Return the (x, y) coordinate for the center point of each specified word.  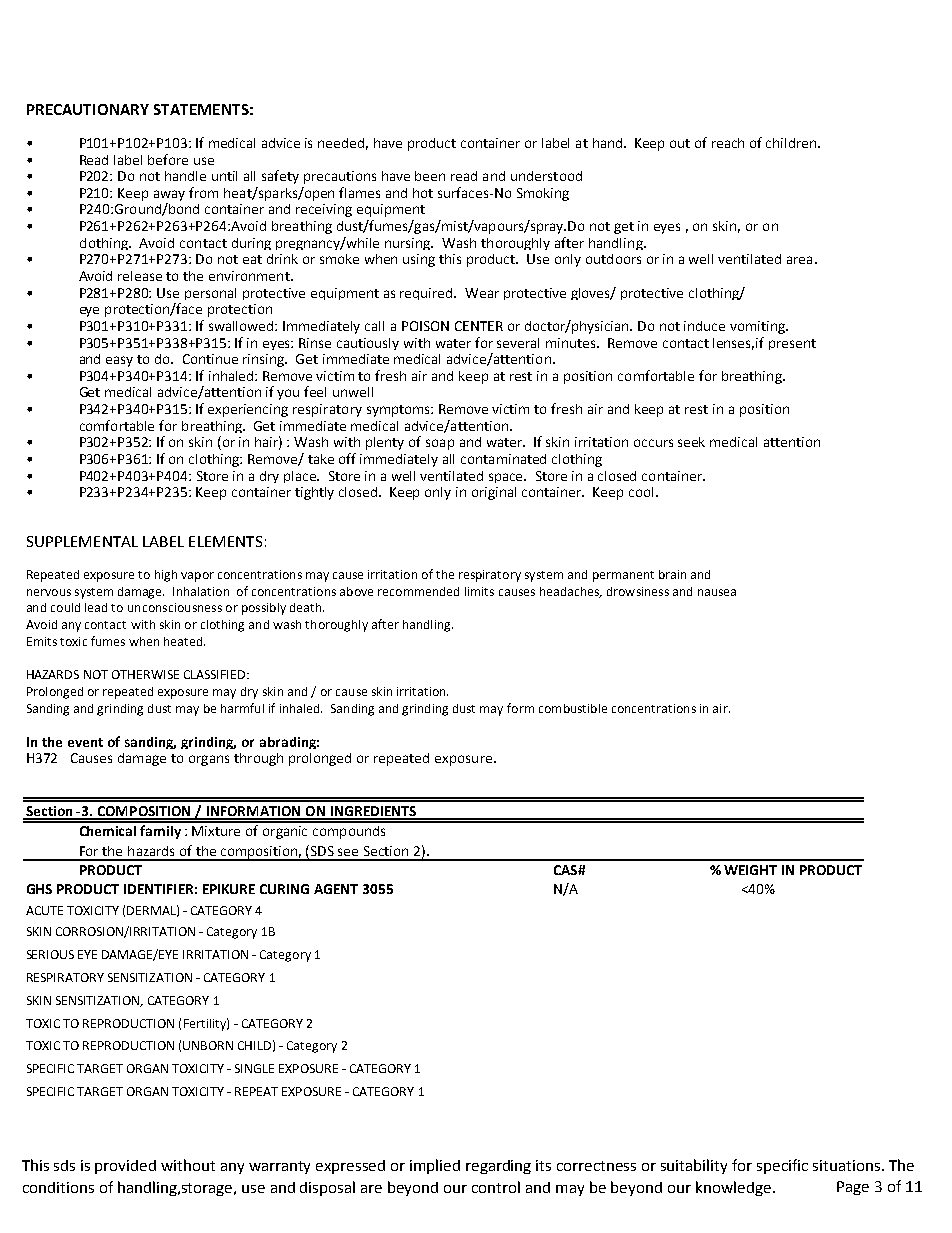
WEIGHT (750, 870)
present (792, 344)
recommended (418, 591)
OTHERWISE (145, 674)
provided (125, 1167)
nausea (717, 592)
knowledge (735, 1188)
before (168, 159)
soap (440, 444)
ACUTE (44, 910)
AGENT (336, 889)
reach (728, 143)
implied (435, 1166)
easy (119, 361)
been (430, 176)
